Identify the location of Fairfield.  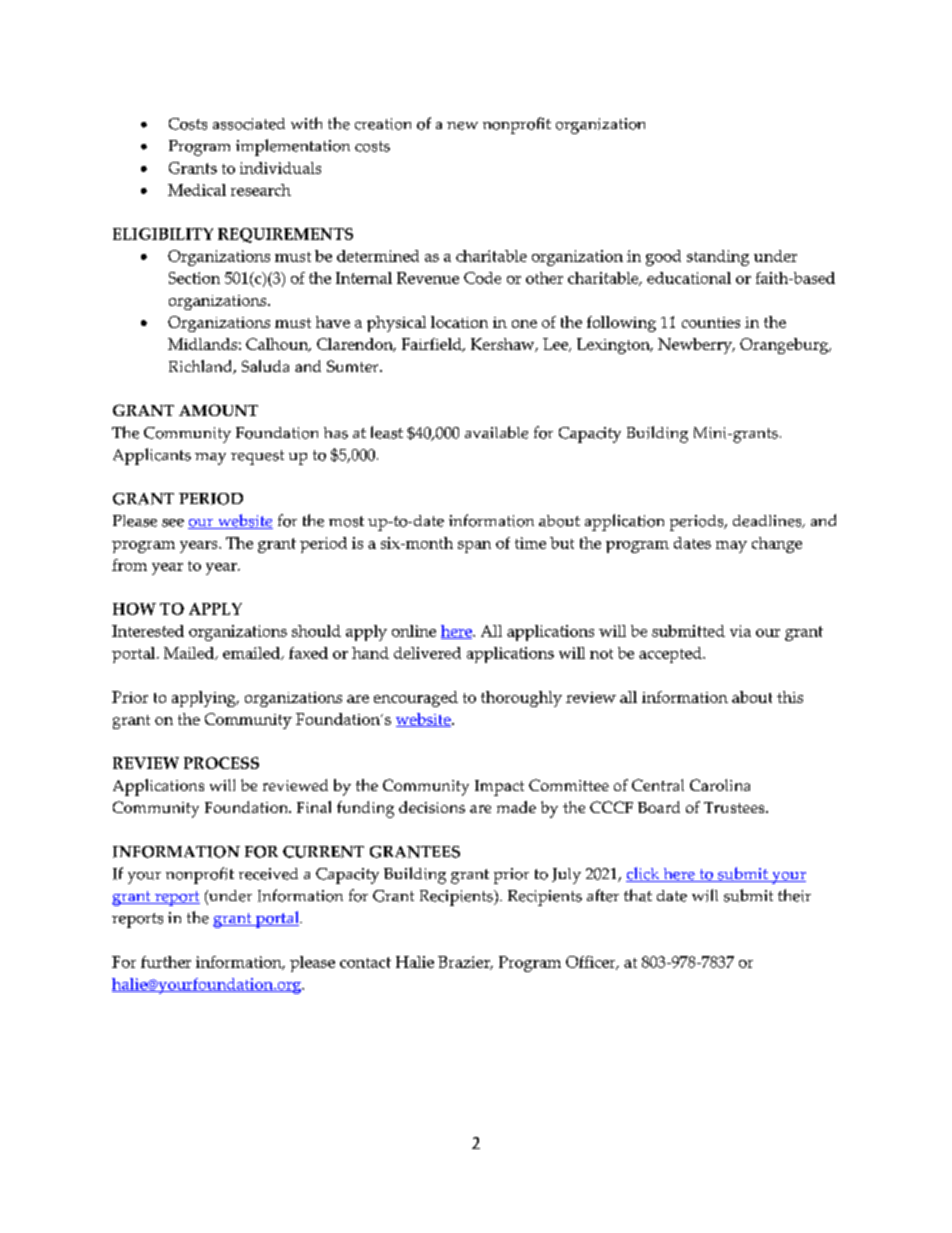
(433, 345).
